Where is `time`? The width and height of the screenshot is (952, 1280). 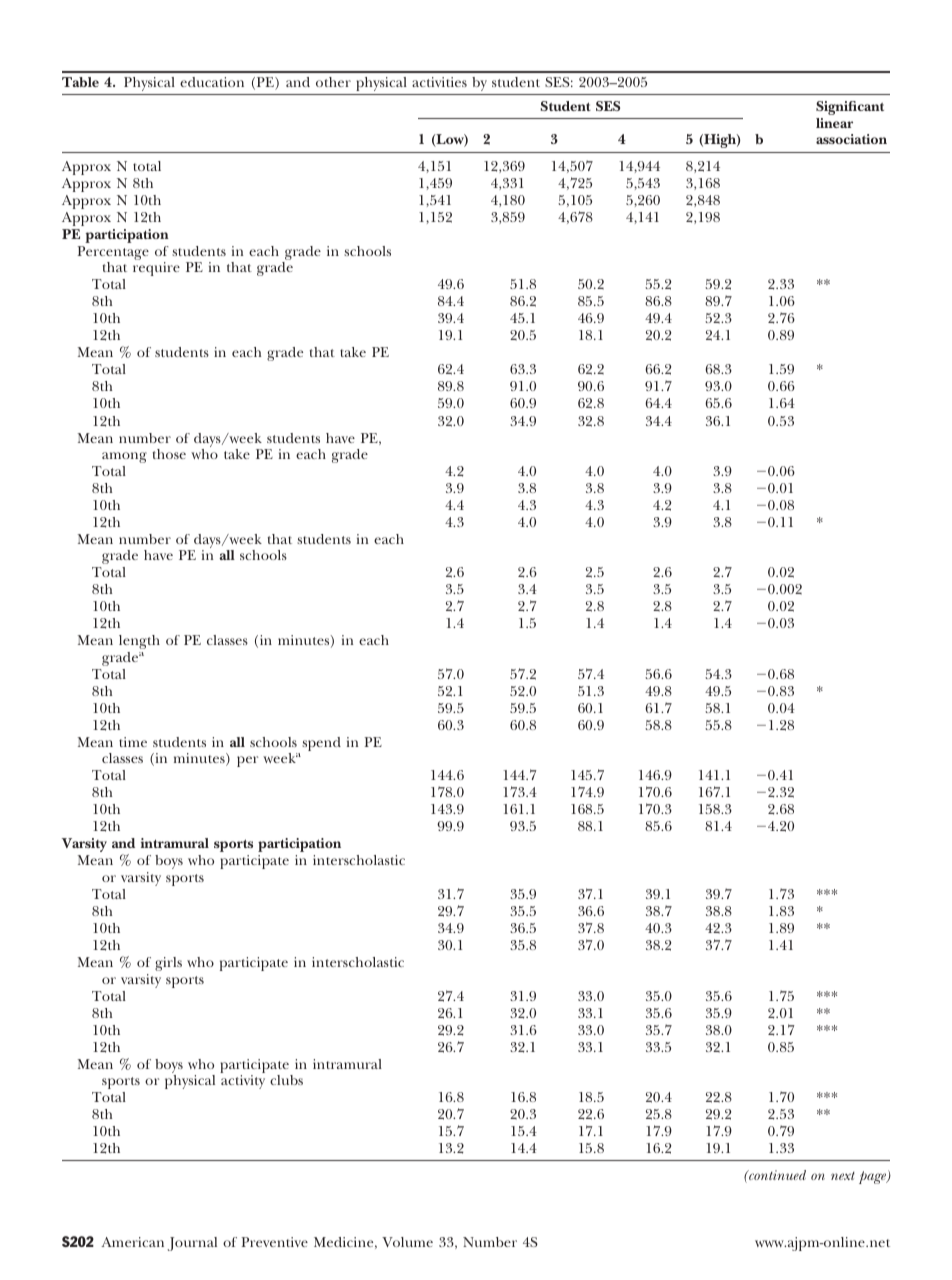 time is located at coordinates (133, 742).
